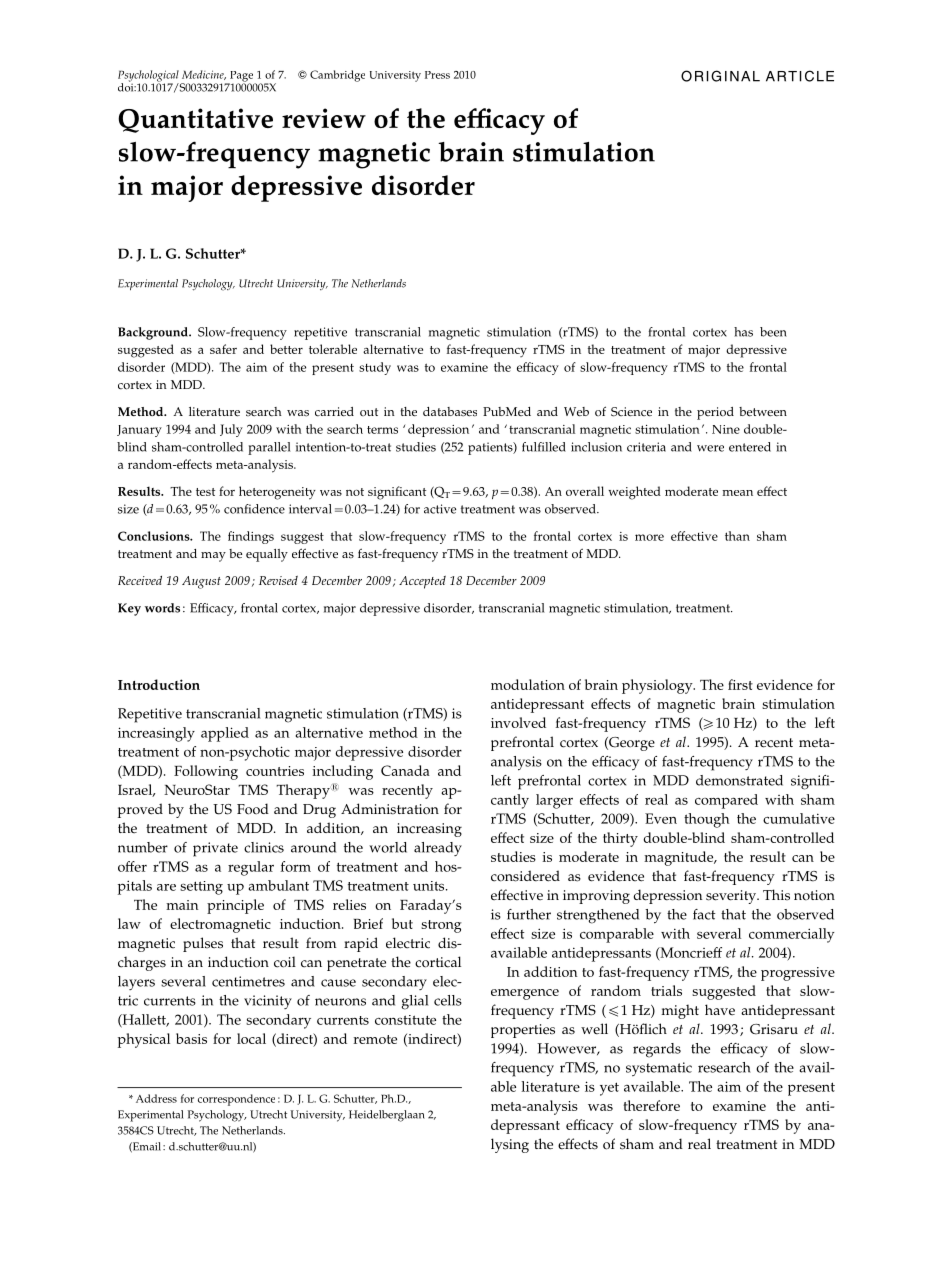  I want to click on Psychological, so click(148, 77).
